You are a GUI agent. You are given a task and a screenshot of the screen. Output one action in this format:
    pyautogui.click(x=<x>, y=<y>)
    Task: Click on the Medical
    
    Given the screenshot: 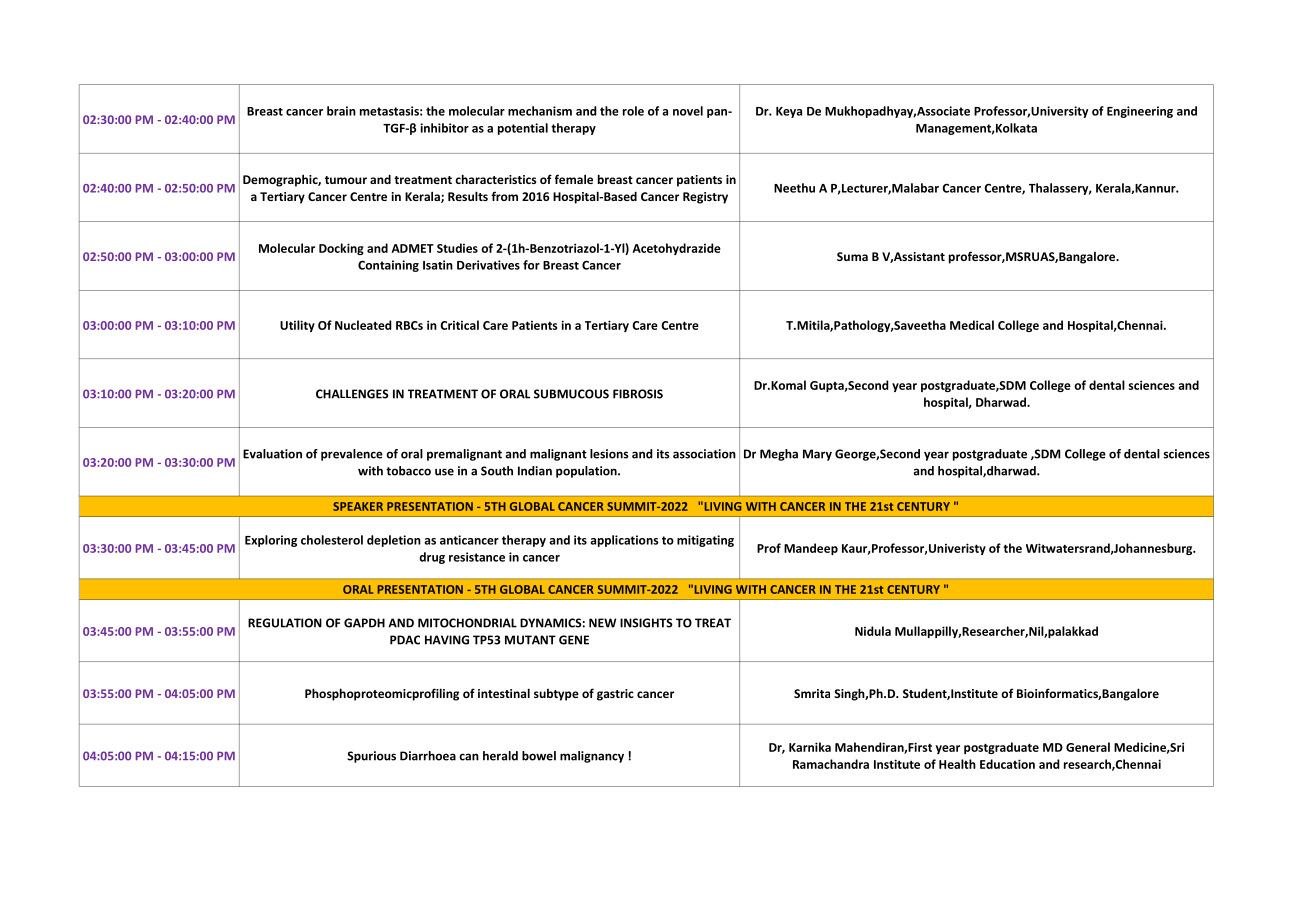 What is the action you would take?
    pyautogui.click(x=972, y=325)
